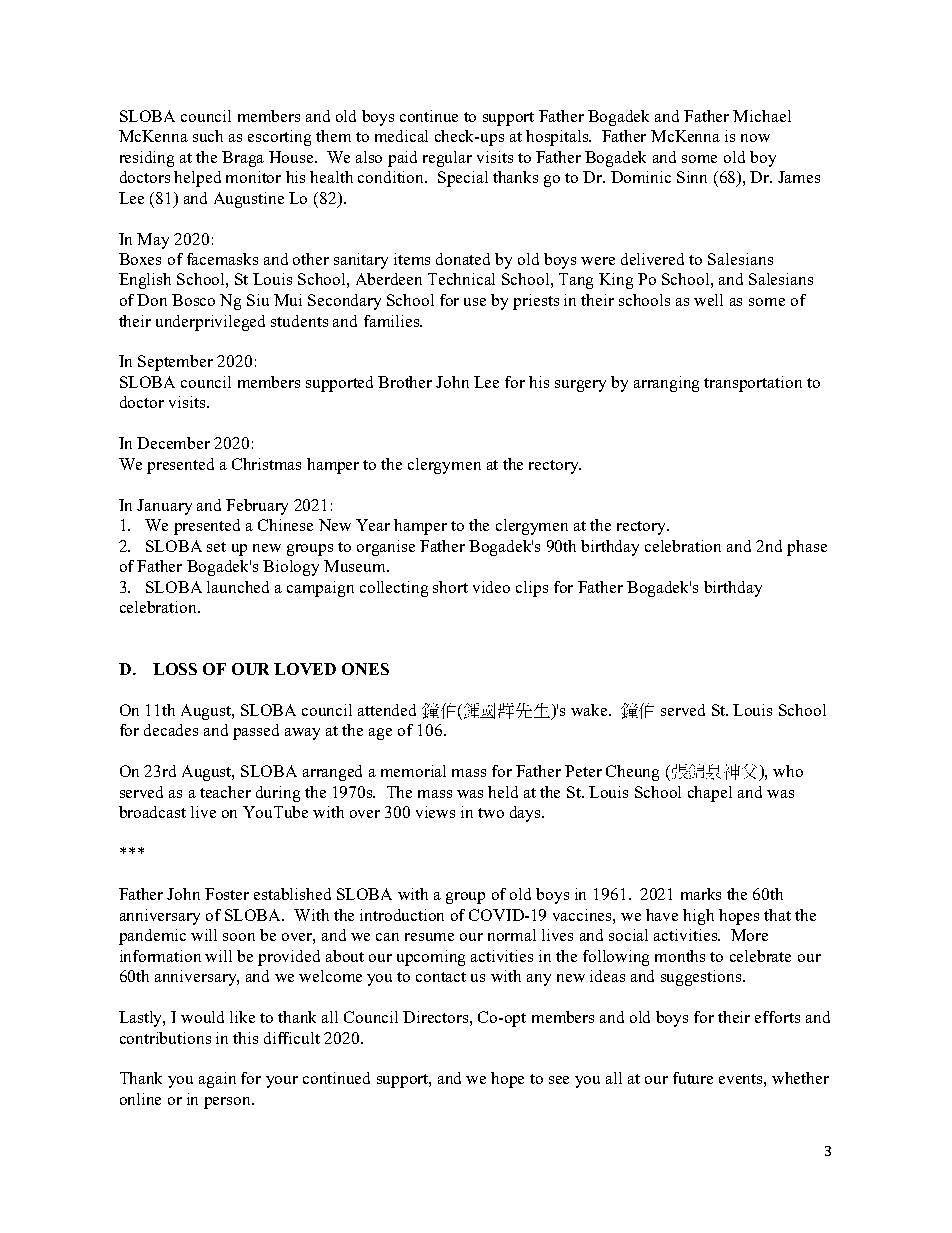  What do you see at coordinates (238, 587) in the screenshot?
I see `launched` at bounding box center [238, 587].
